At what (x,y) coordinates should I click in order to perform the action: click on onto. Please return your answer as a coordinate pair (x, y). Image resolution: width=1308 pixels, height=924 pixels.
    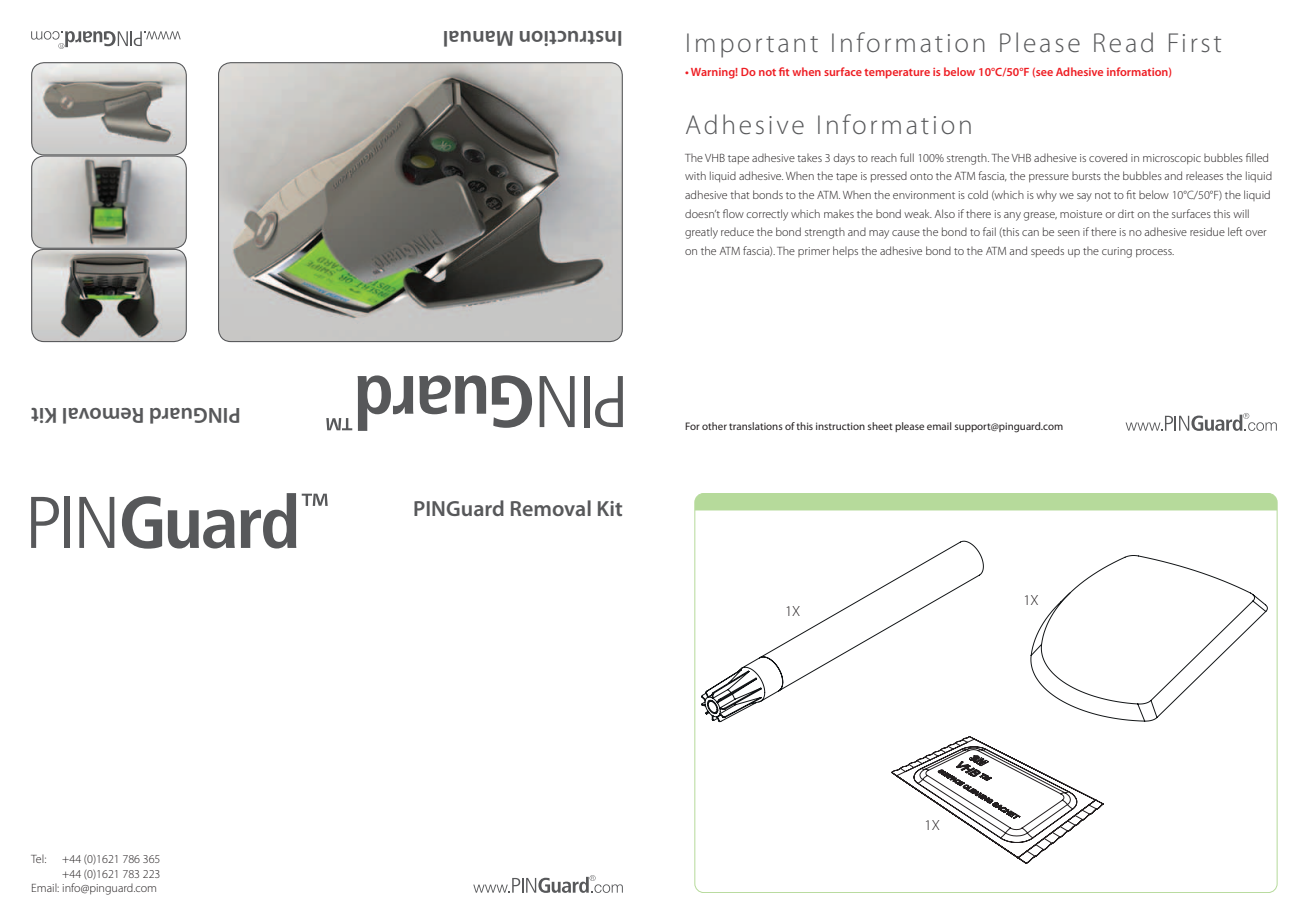
    Looking at the image, I should click on (921, 176).
